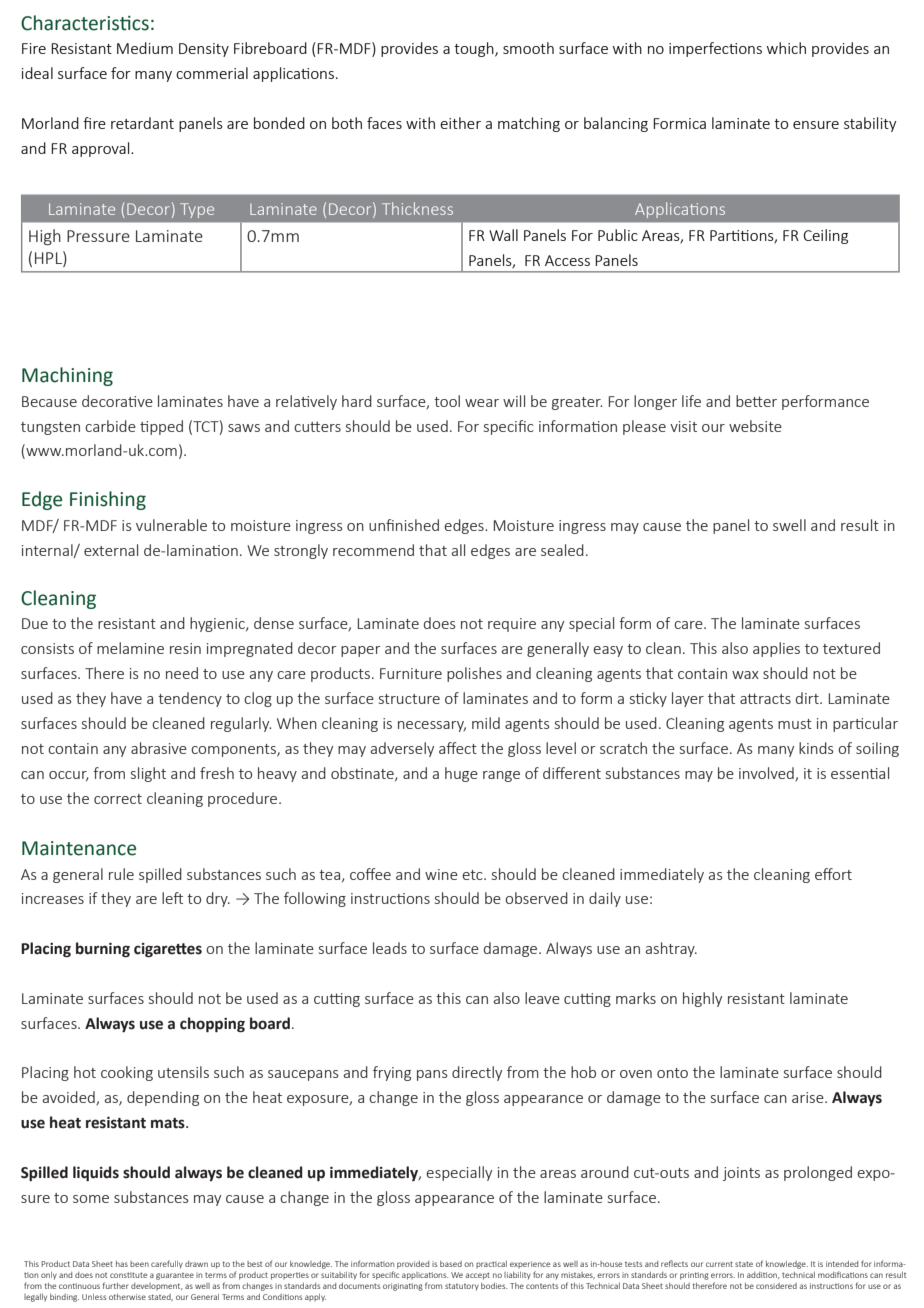 The height and width of the screenshot is (1308, 924). I want to click on based, so click(451, 1264).
